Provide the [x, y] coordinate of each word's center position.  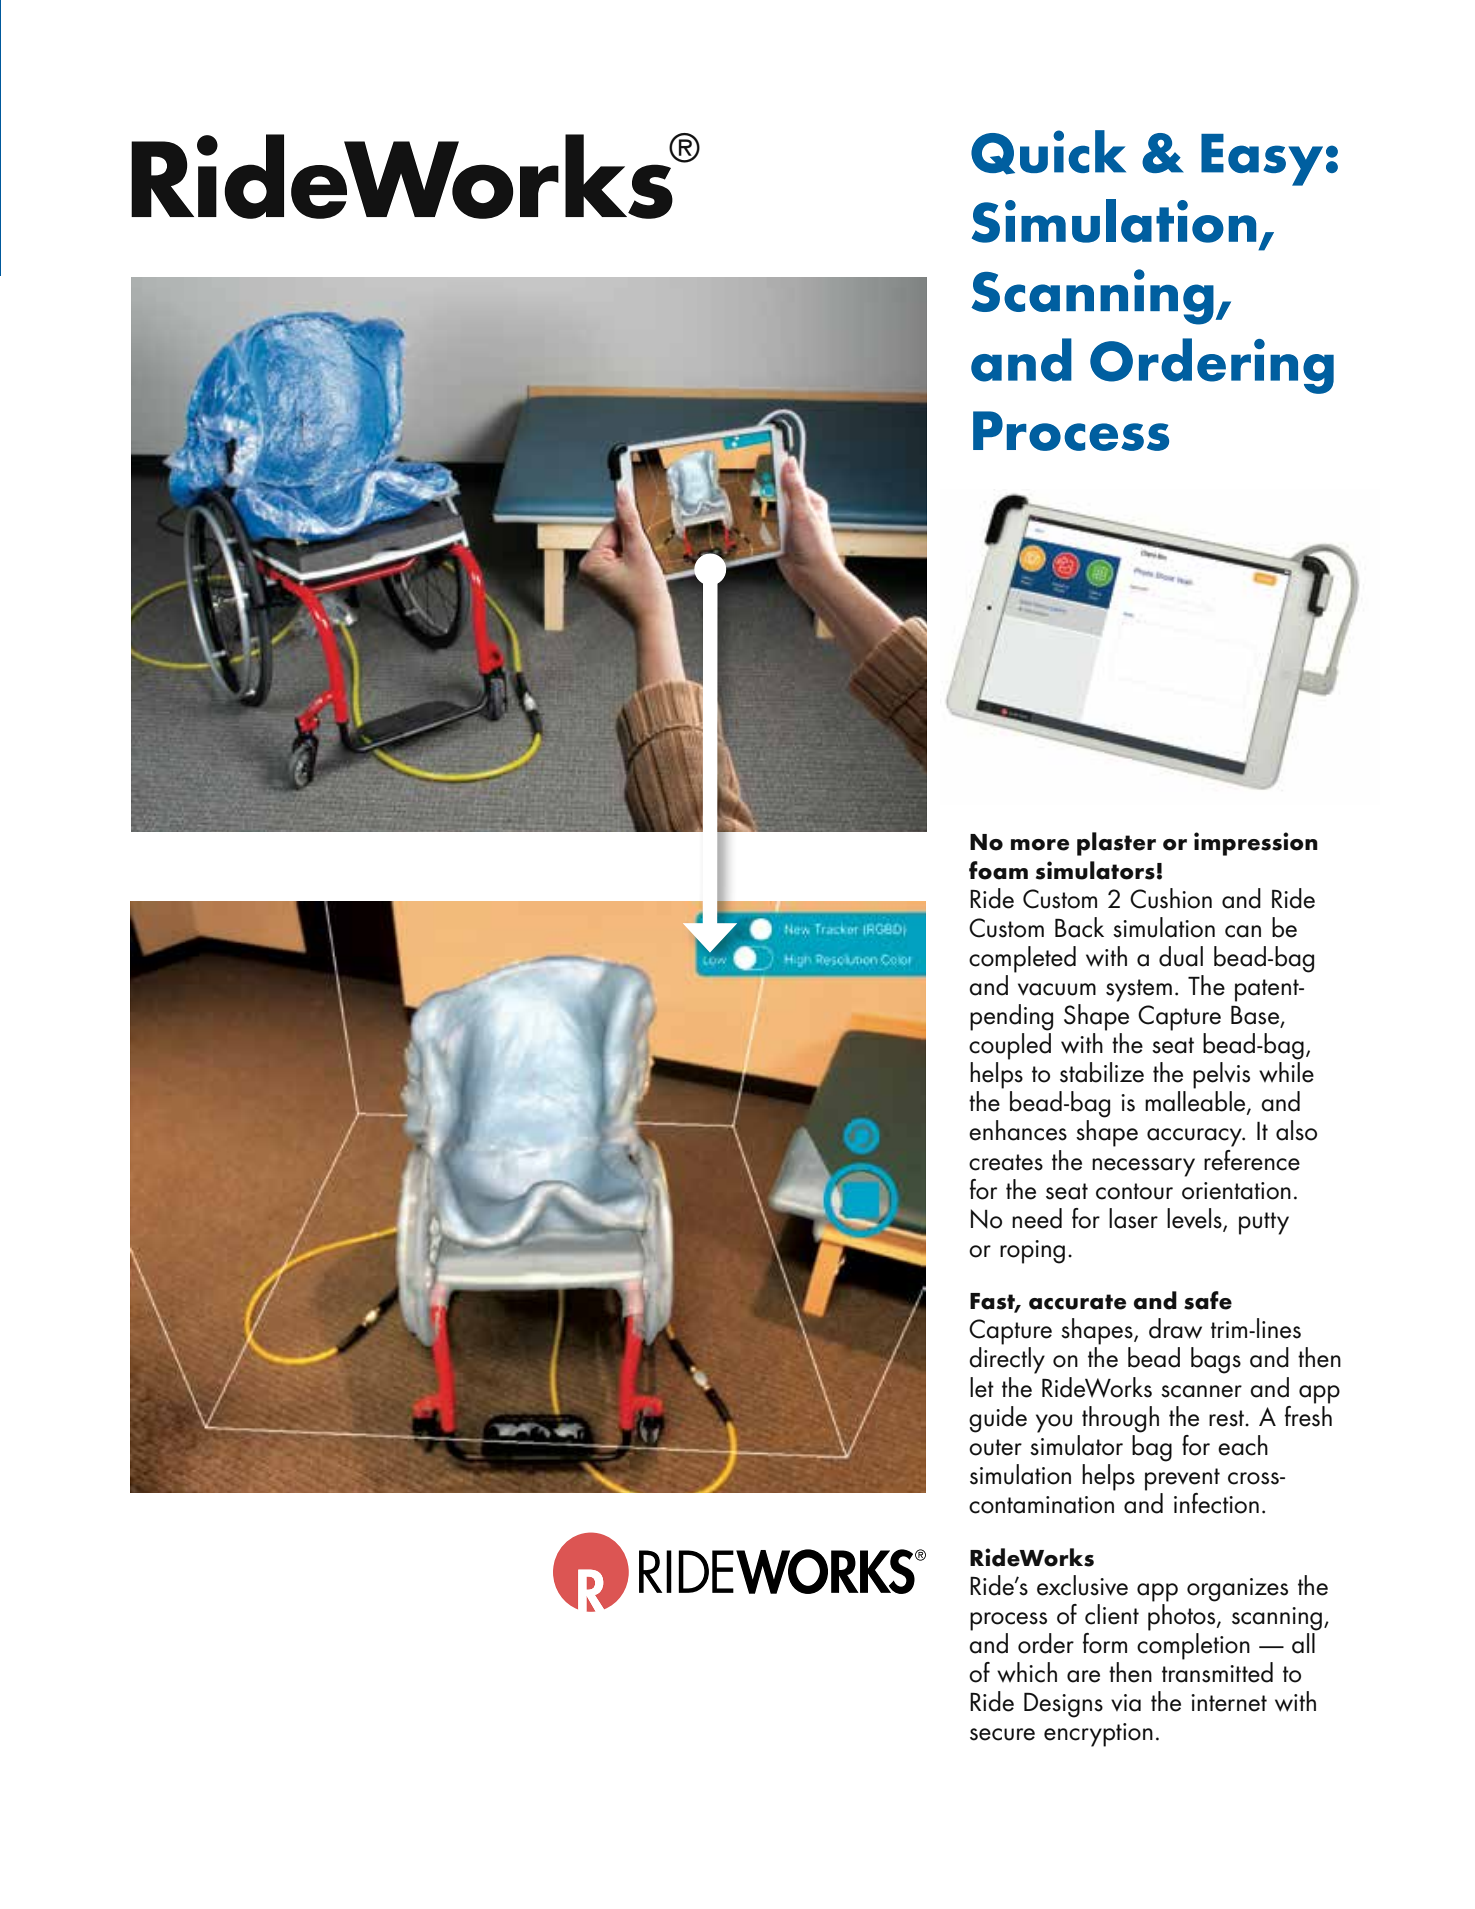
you [1054, 1423]
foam [998, 870]
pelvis [1221, 1075]
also [1296, 1130]
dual [1181, 956]
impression [1256, 844]
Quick [1048, 152]
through [1120, 1419]
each [1243, 1445]
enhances [1018, 1130]
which [1027, 1672]
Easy [1262, 160]
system [1139, 990]
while [1286, 1072]
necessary [1143, 1167]
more [1040, 845]
